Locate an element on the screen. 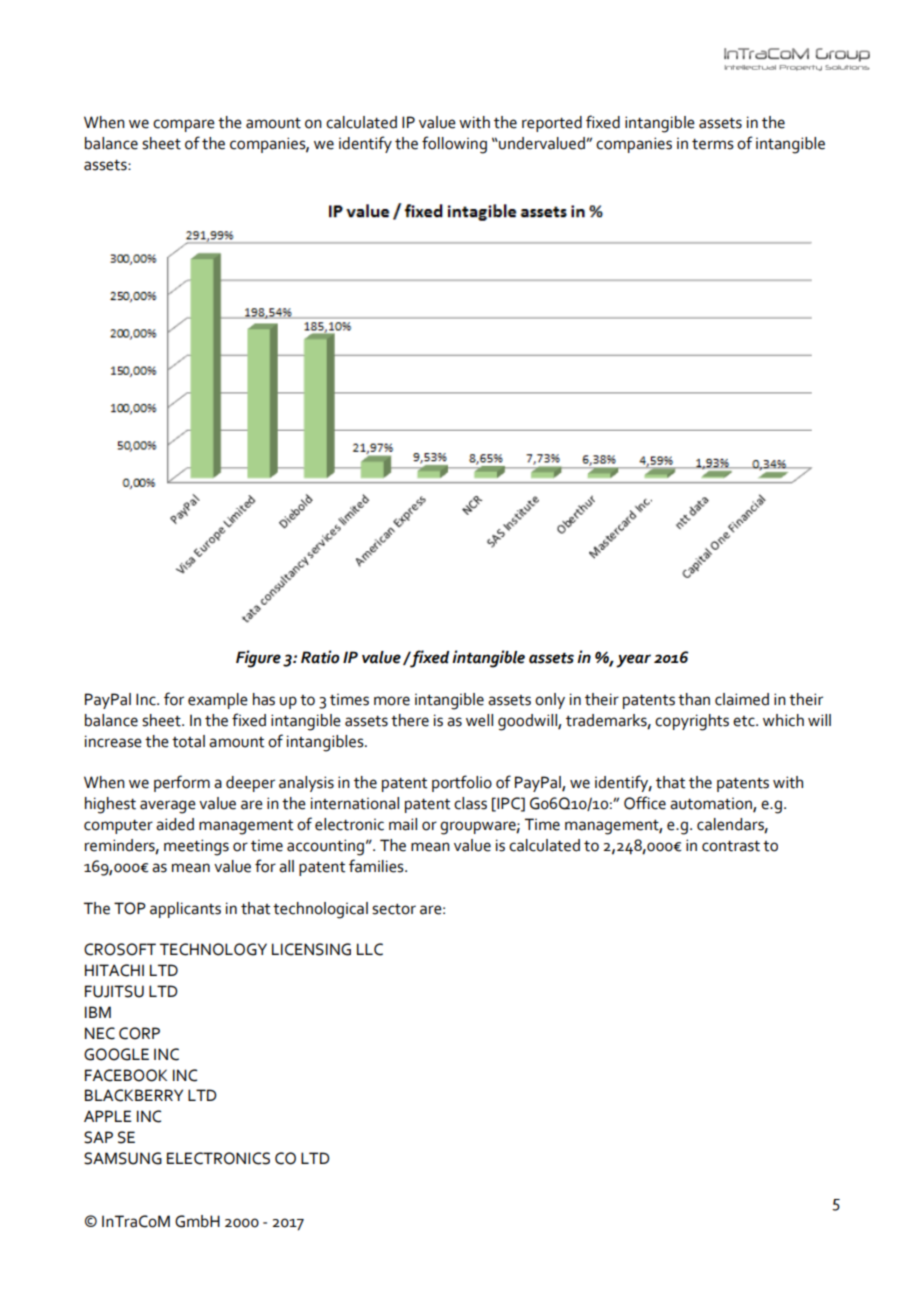 Image resolution: width=924 pixels, height=1308 pixels. year is located at coordinates (633, 661).
